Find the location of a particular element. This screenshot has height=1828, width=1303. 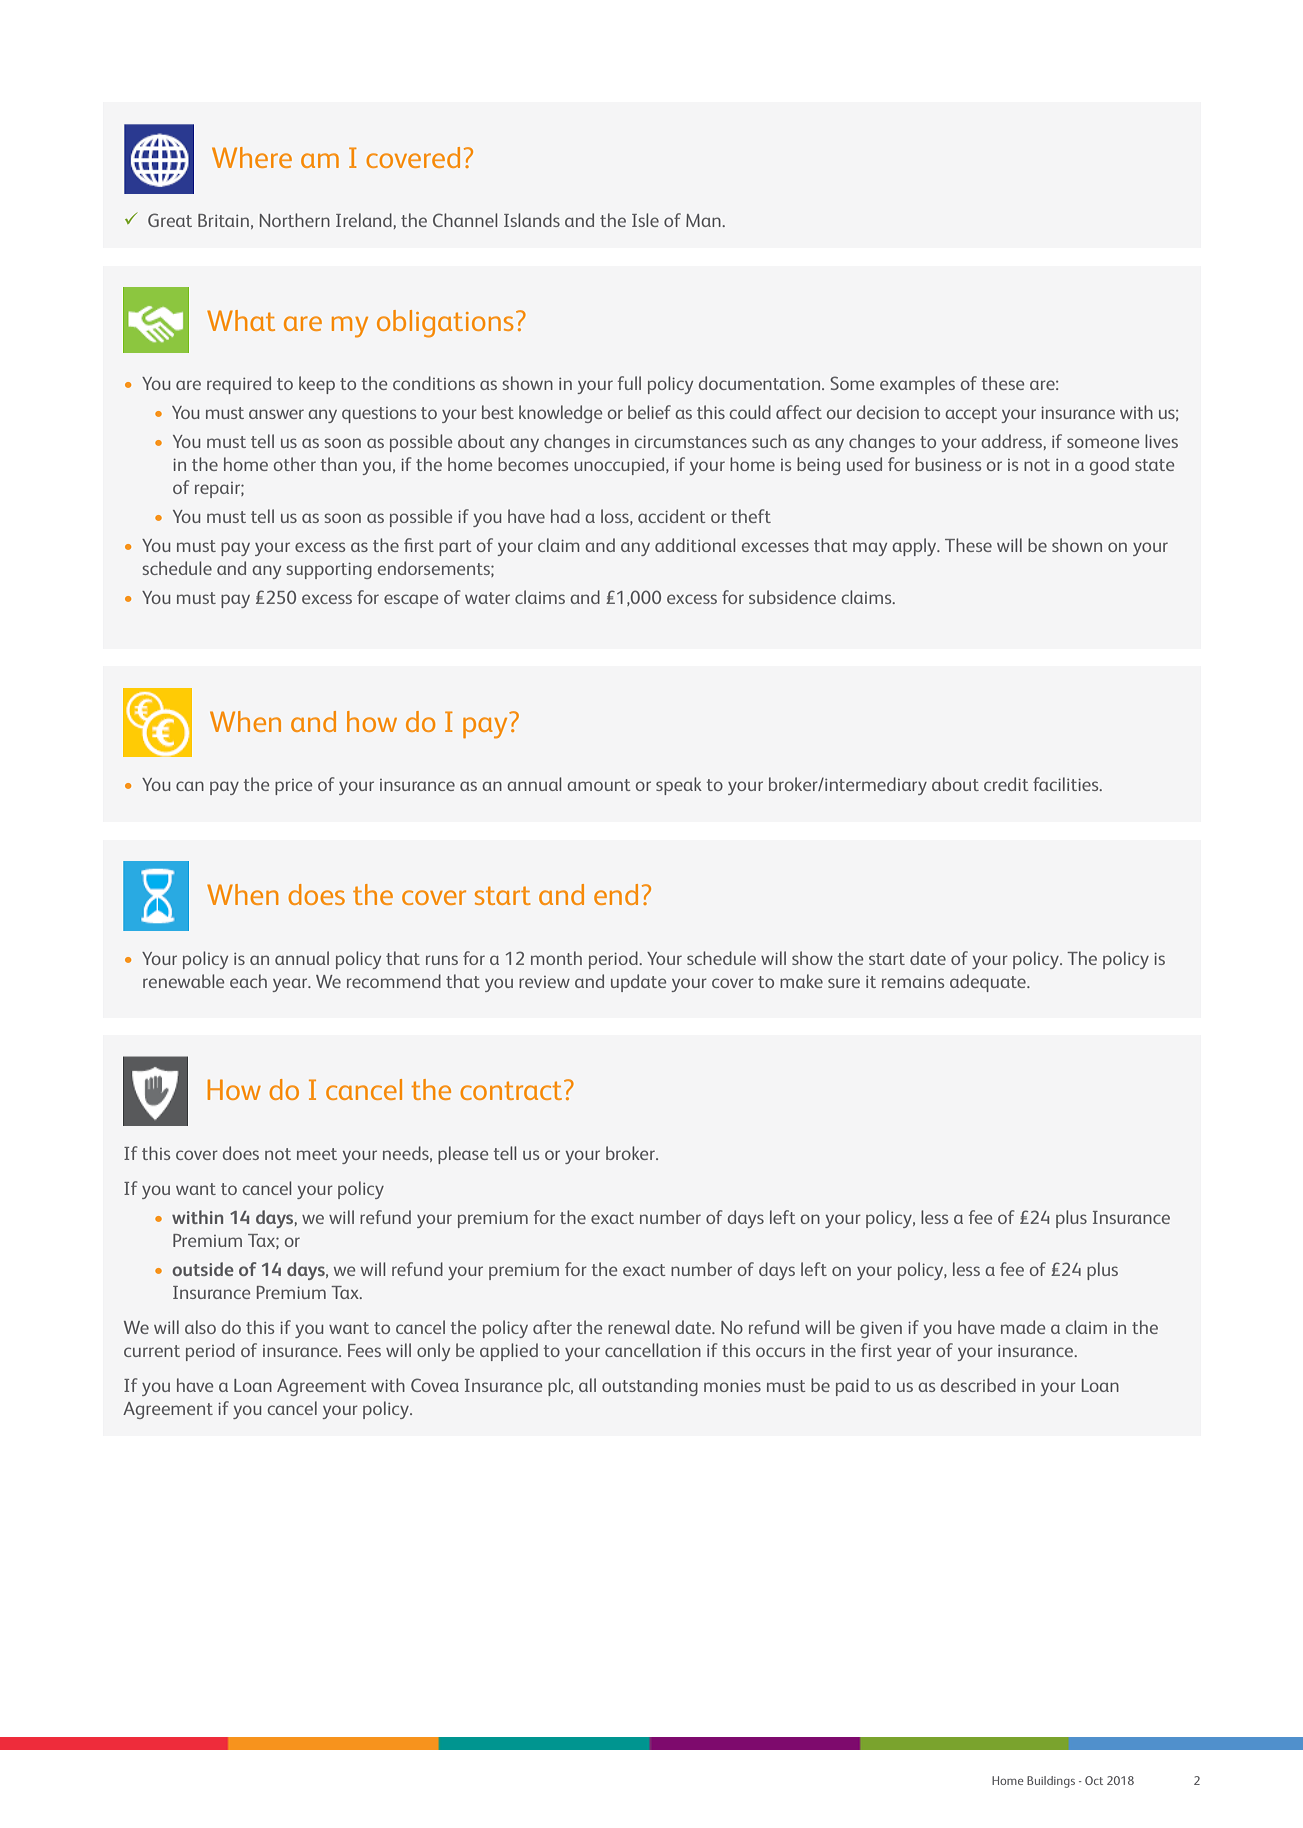

renewal is located at coordinates (638, 1327).
